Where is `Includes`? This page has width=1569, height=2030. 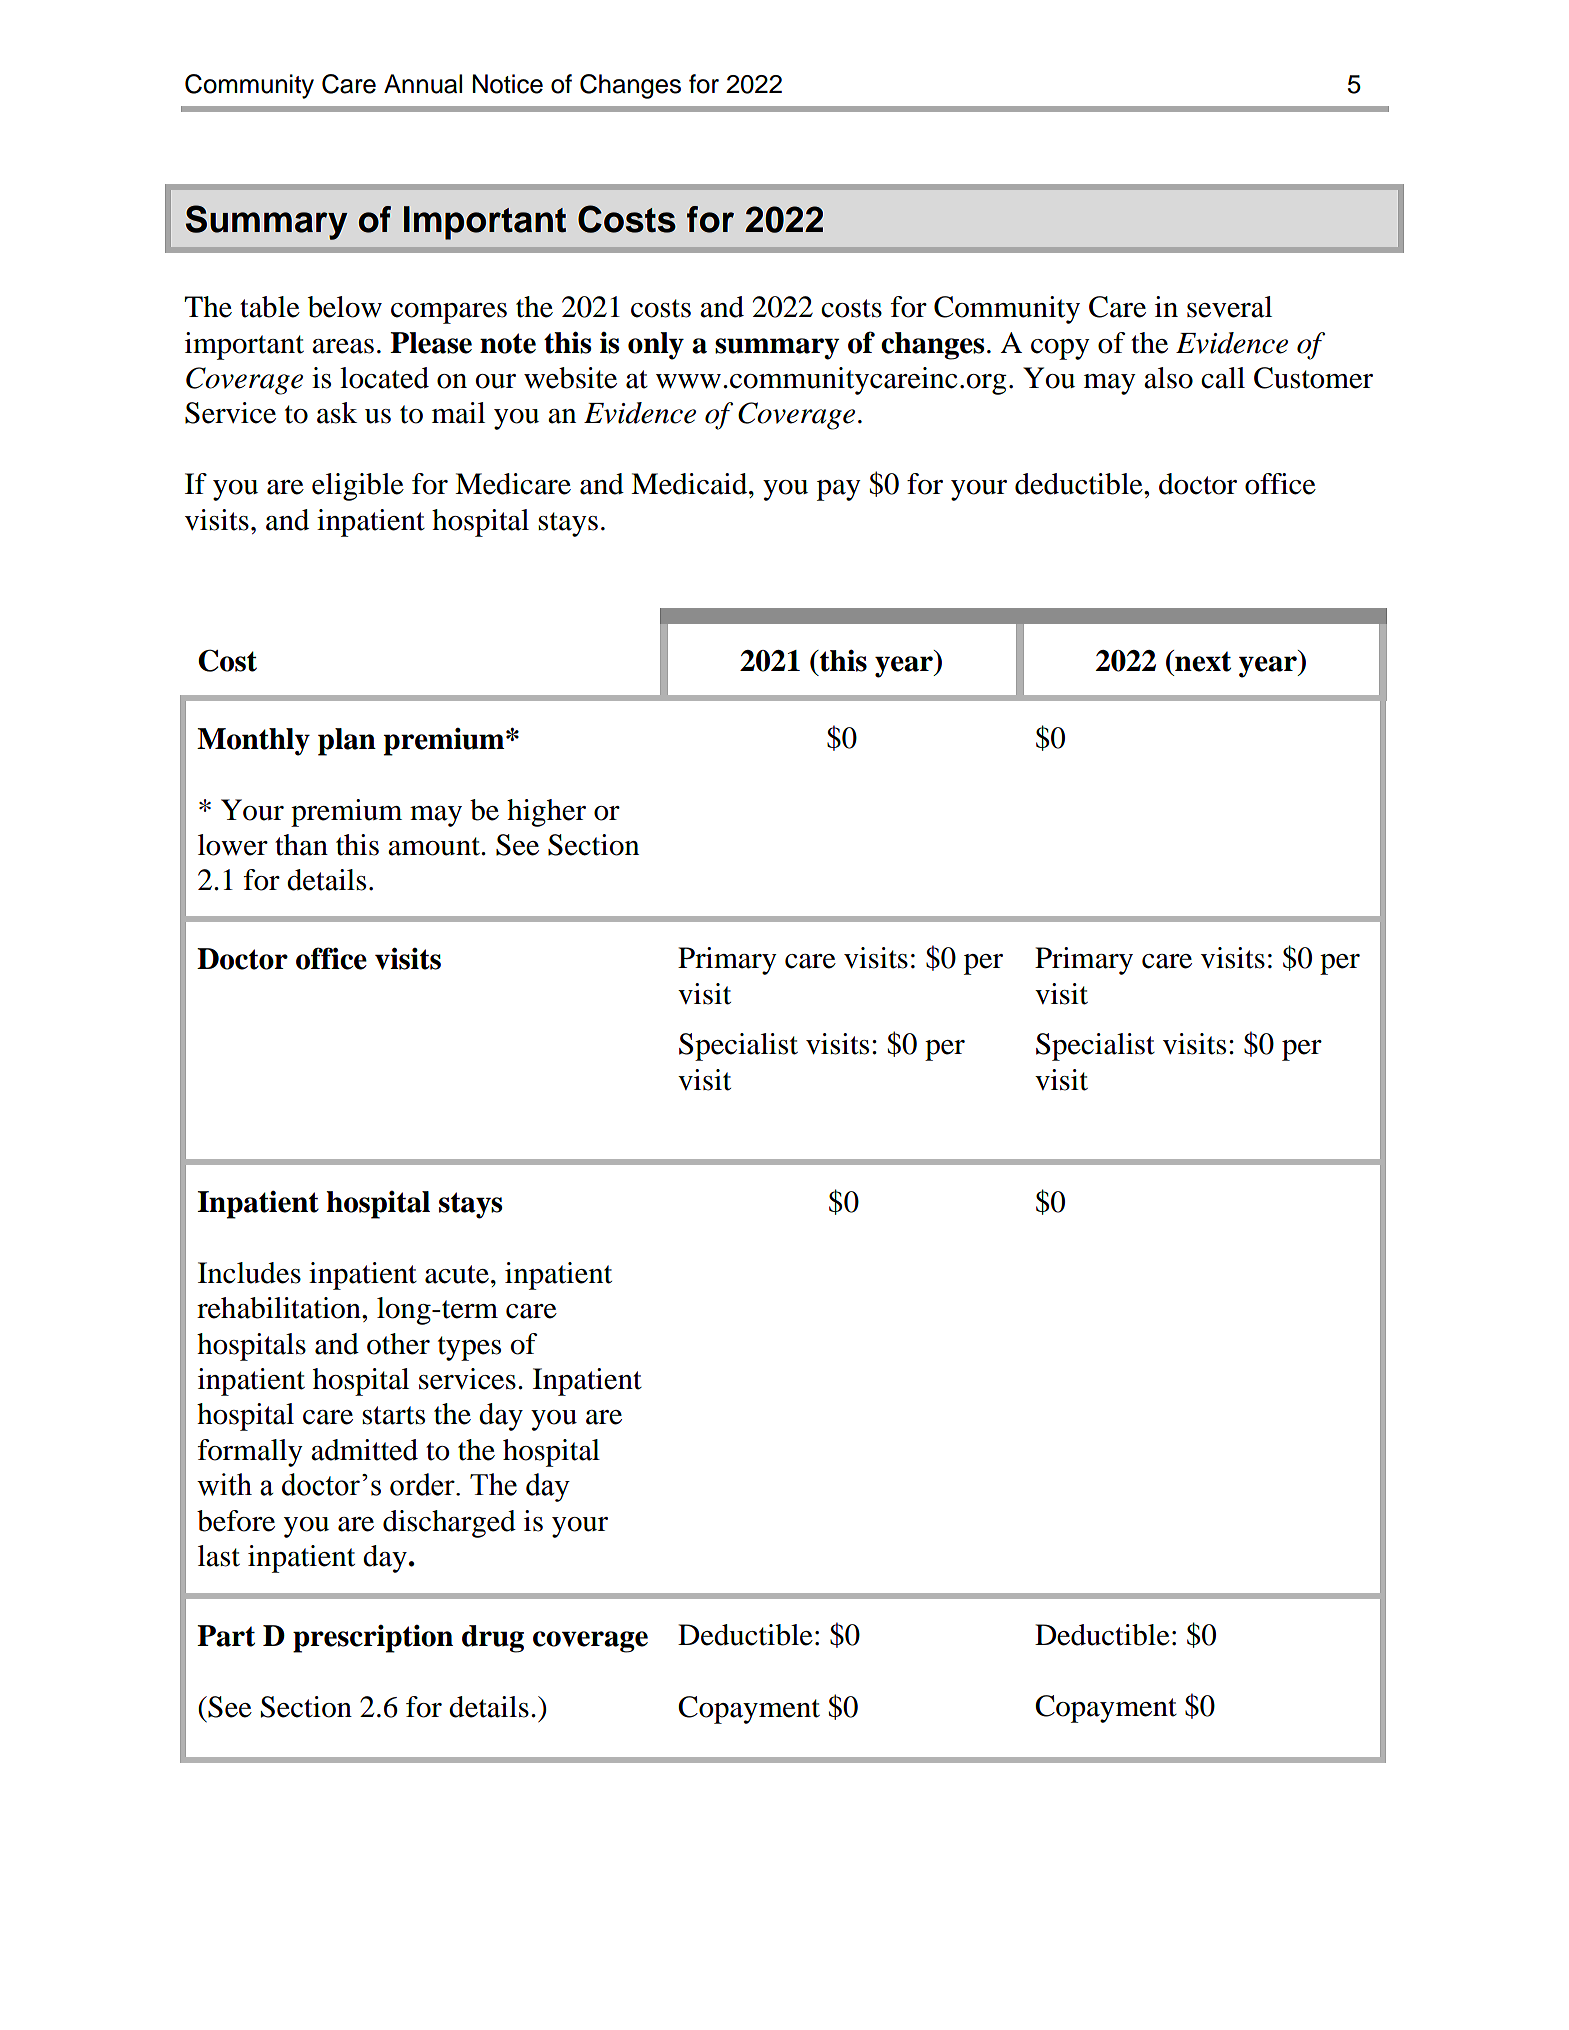
Includes is located at coordinates (249, 1273).
